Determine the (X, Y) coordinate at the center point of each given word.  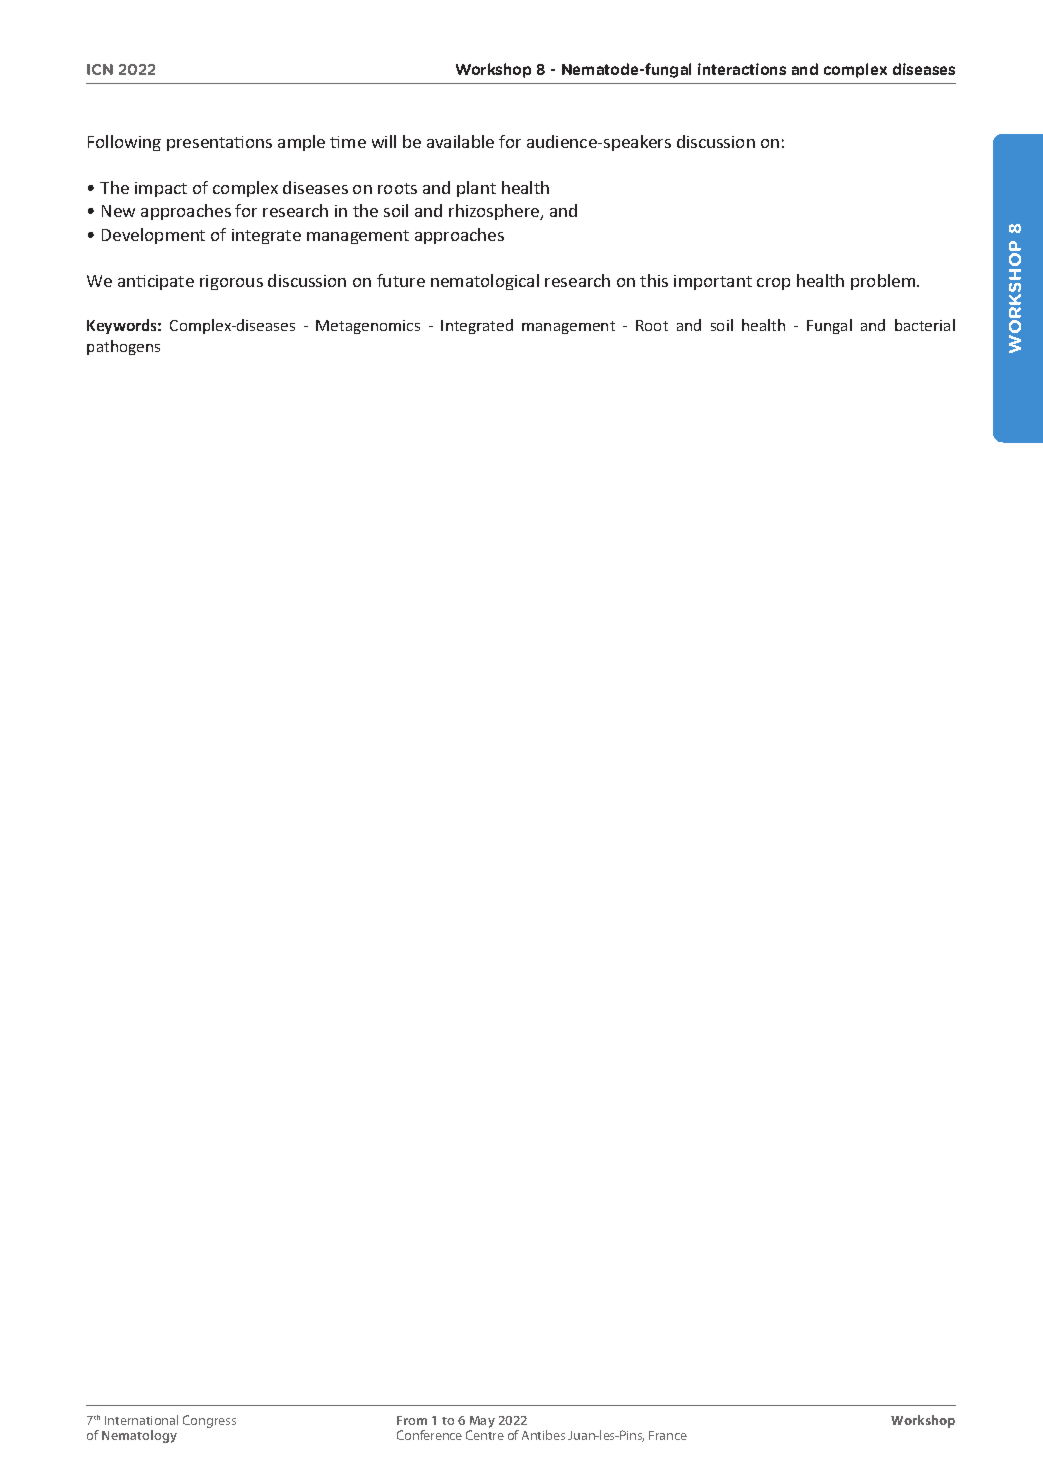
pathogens (123, 347)
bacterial (925, 325)
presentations (219, 143)
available (460, 141)
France (668, 1435)
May (482, 1423)
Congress (209, 1421)
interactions (742, 69)
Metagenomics (368, 327)
